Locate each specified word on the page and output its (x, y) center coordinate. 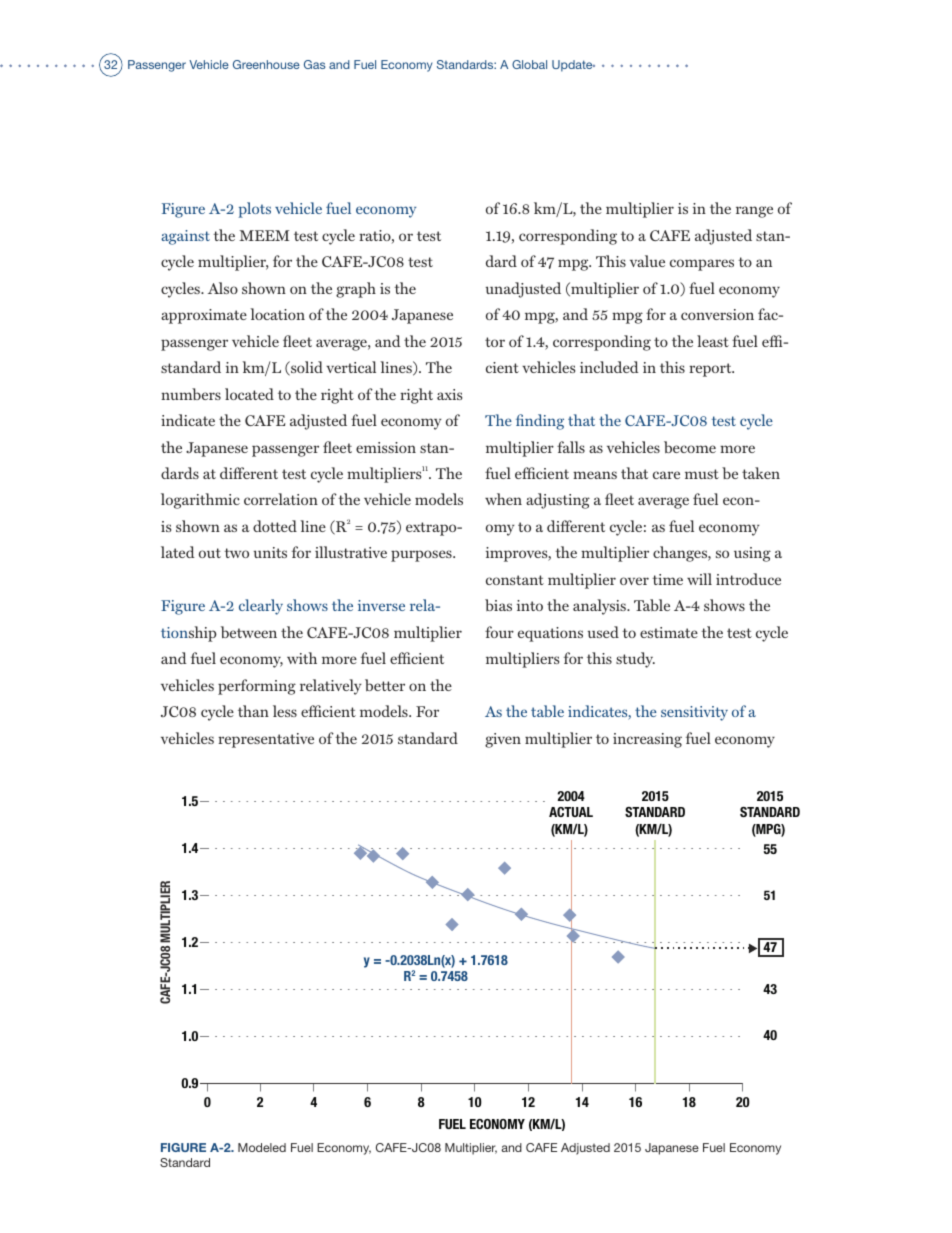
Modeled (262, 1147)
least (713, 341)
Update (573, 66)
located (249, 394)
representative (266, 740)
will (699, 579)
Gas (314, 64)
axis (449, 394)
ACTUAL (571, 812)
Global (529, 64)
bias (498, 605)
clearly (261, 607)
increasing (647, 740)
